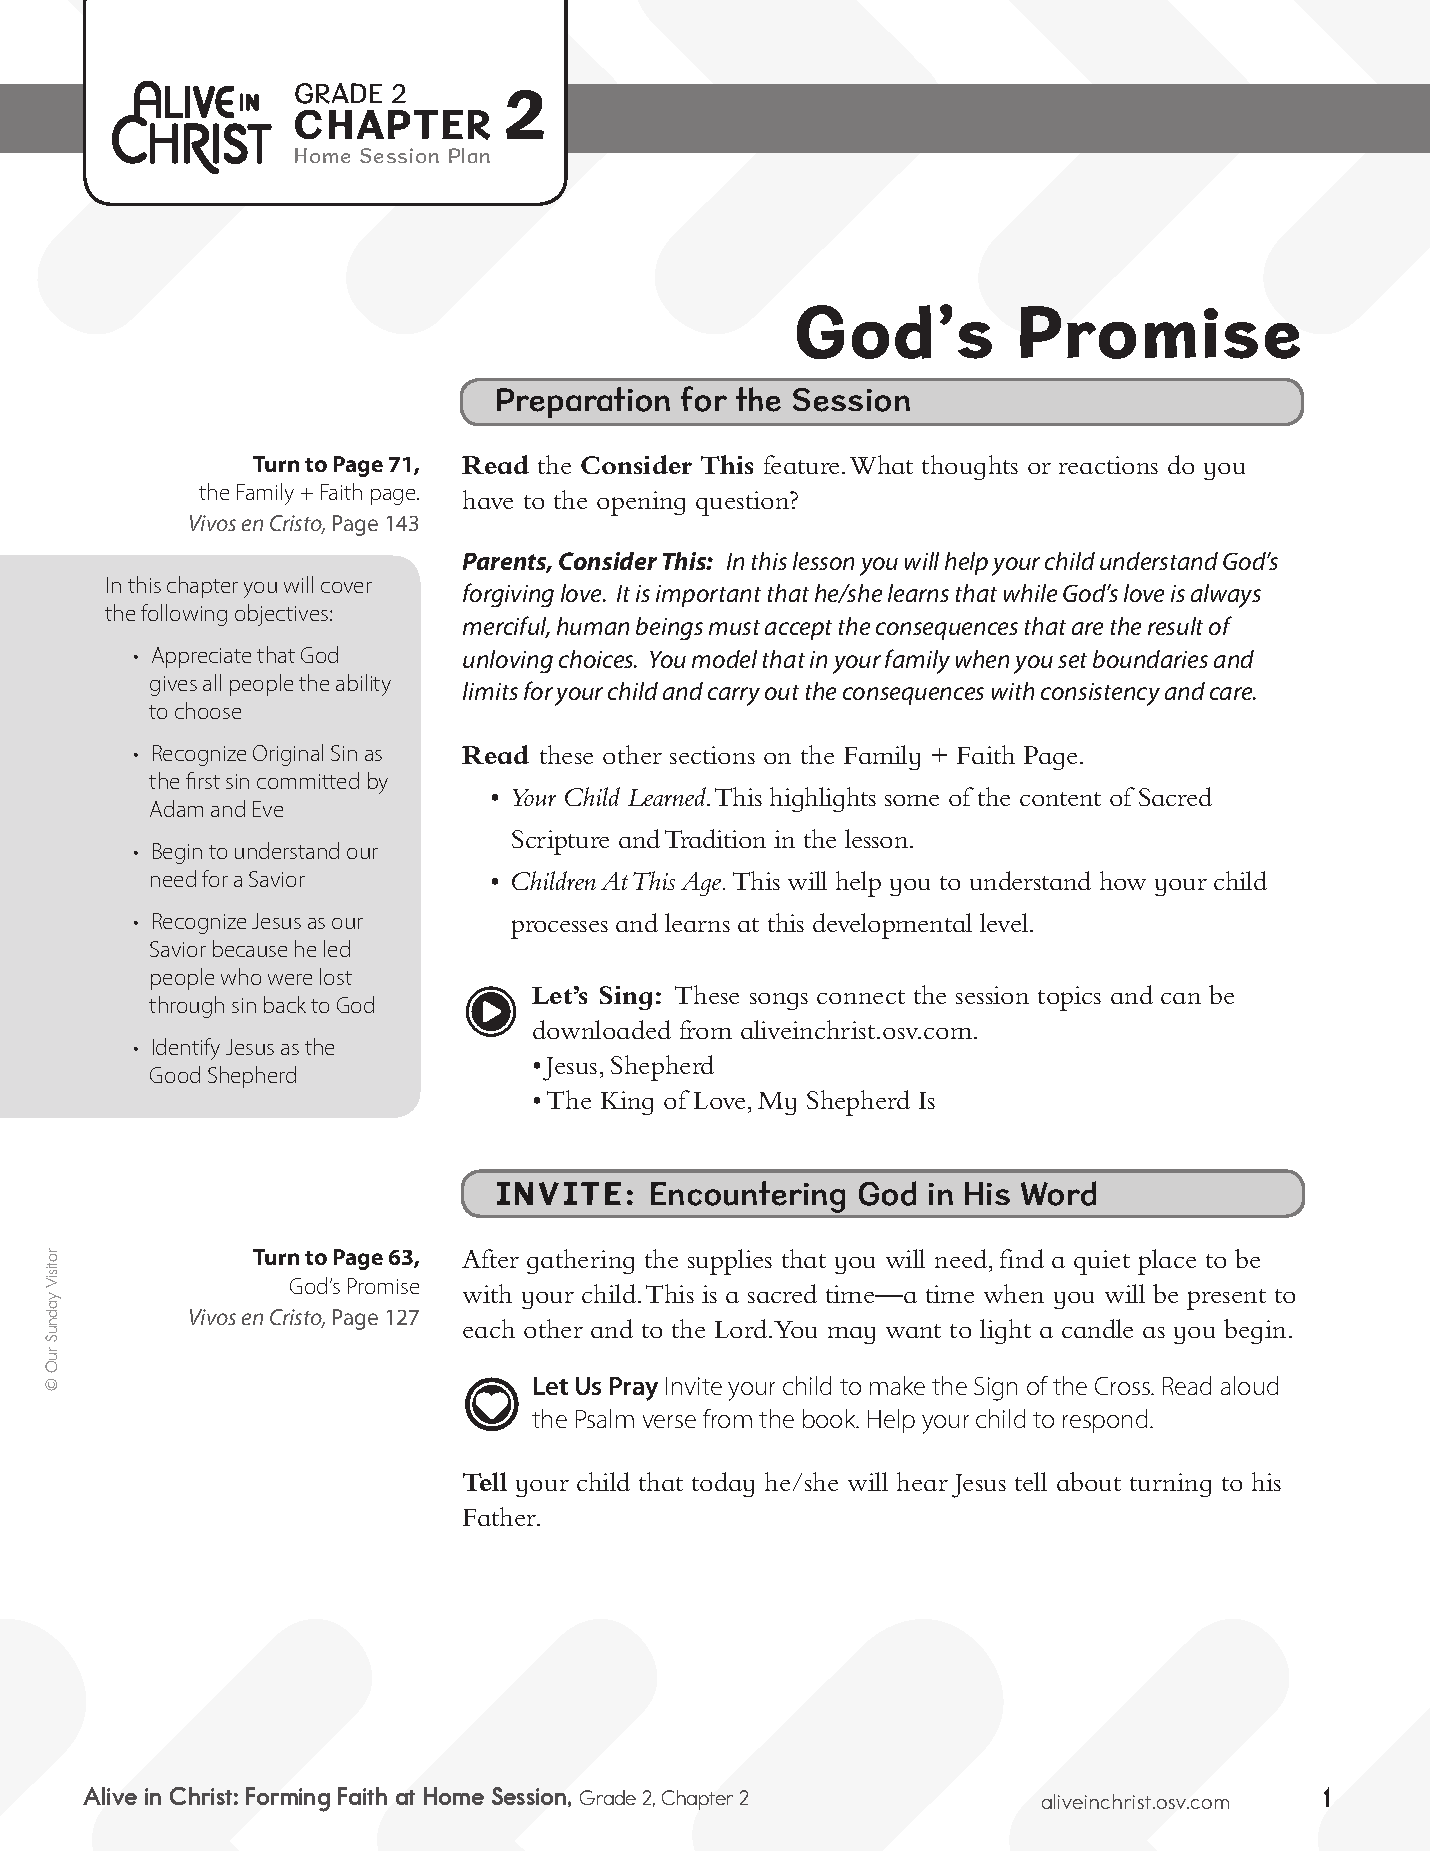  What do you see at coordinates (469, 155) in the document?
I see `Plan` at bounding box center [469, 155].
